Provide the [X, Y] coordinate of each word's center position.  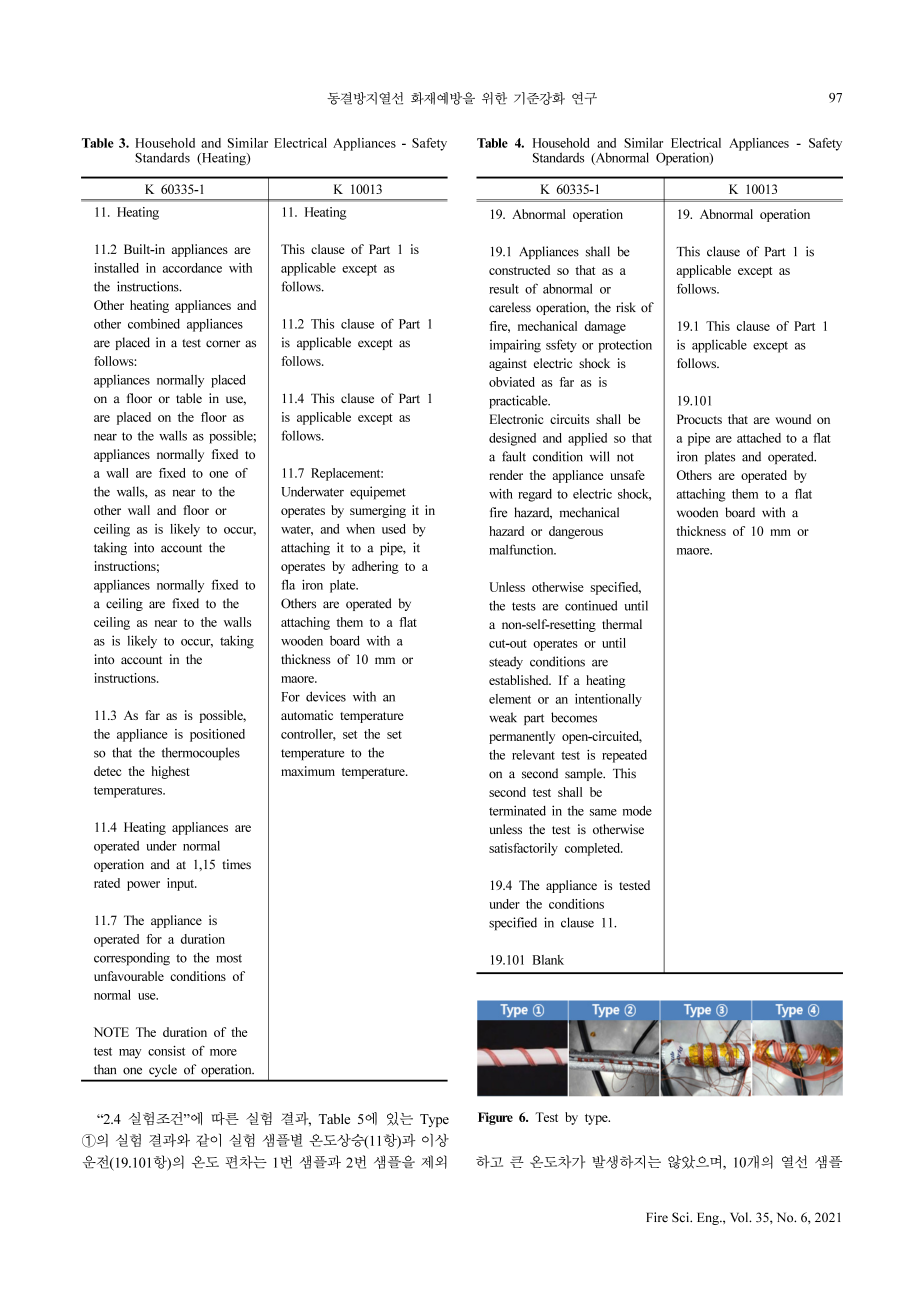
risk [626, 307]
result [504, 289]
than [105, 1069]
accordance [192, 268]
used [394, 529]
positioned [217, 735]
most [229, 958]
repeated [624, 756]
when [360, 529]
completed [594, 849]
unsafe [627, 475]
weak [503, 717]
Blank [548, 960]
